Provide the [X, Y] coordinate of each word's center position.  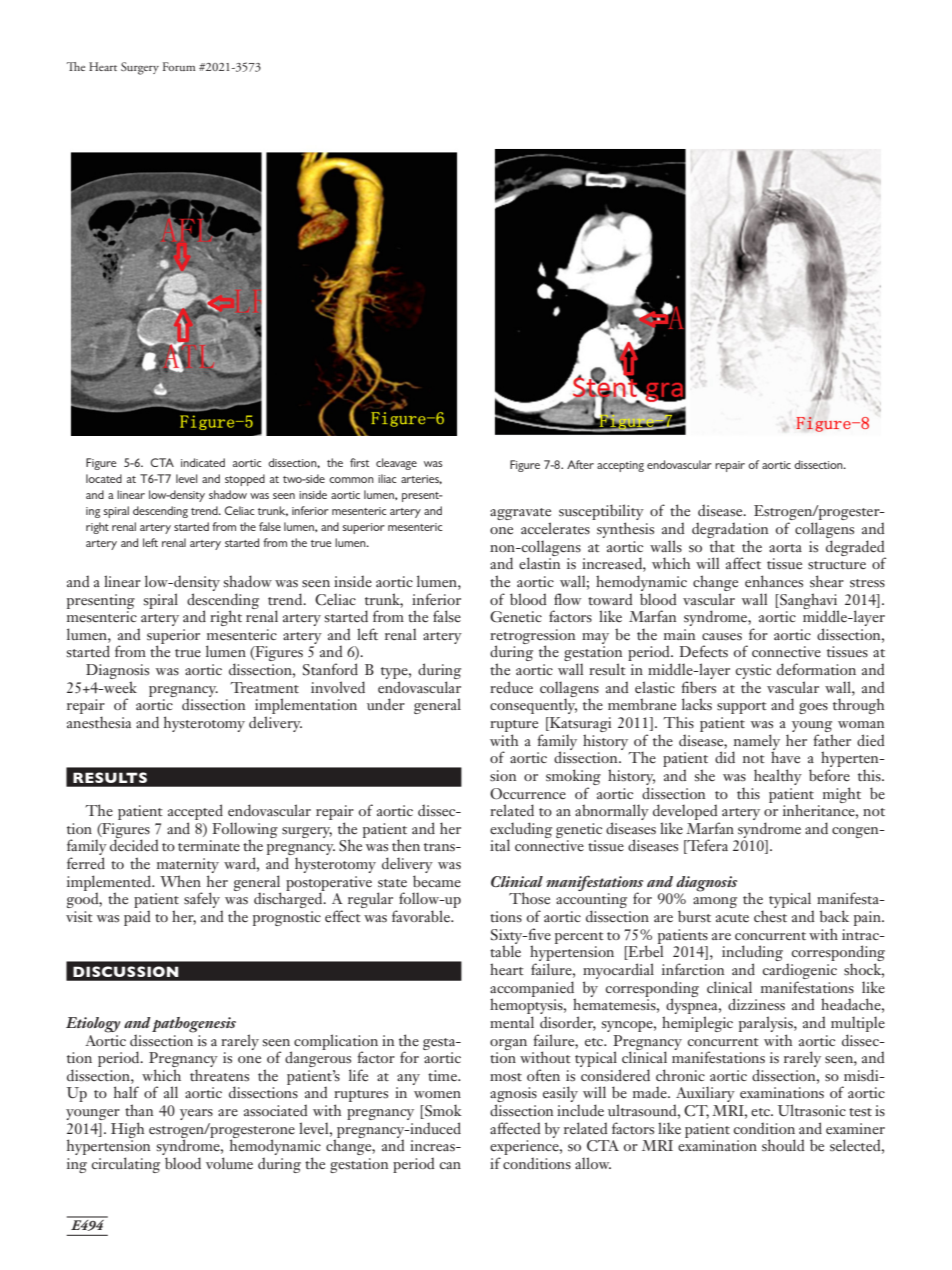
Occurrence [528, 793]
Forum [179, 66]
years [196, 1114]
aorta [785, 548]
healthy [778, 777]
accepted [195, 813]
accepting [620, 466]
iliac [387, 478]
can [450, 1165]
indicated [203, 462]
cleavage [396, 464]
